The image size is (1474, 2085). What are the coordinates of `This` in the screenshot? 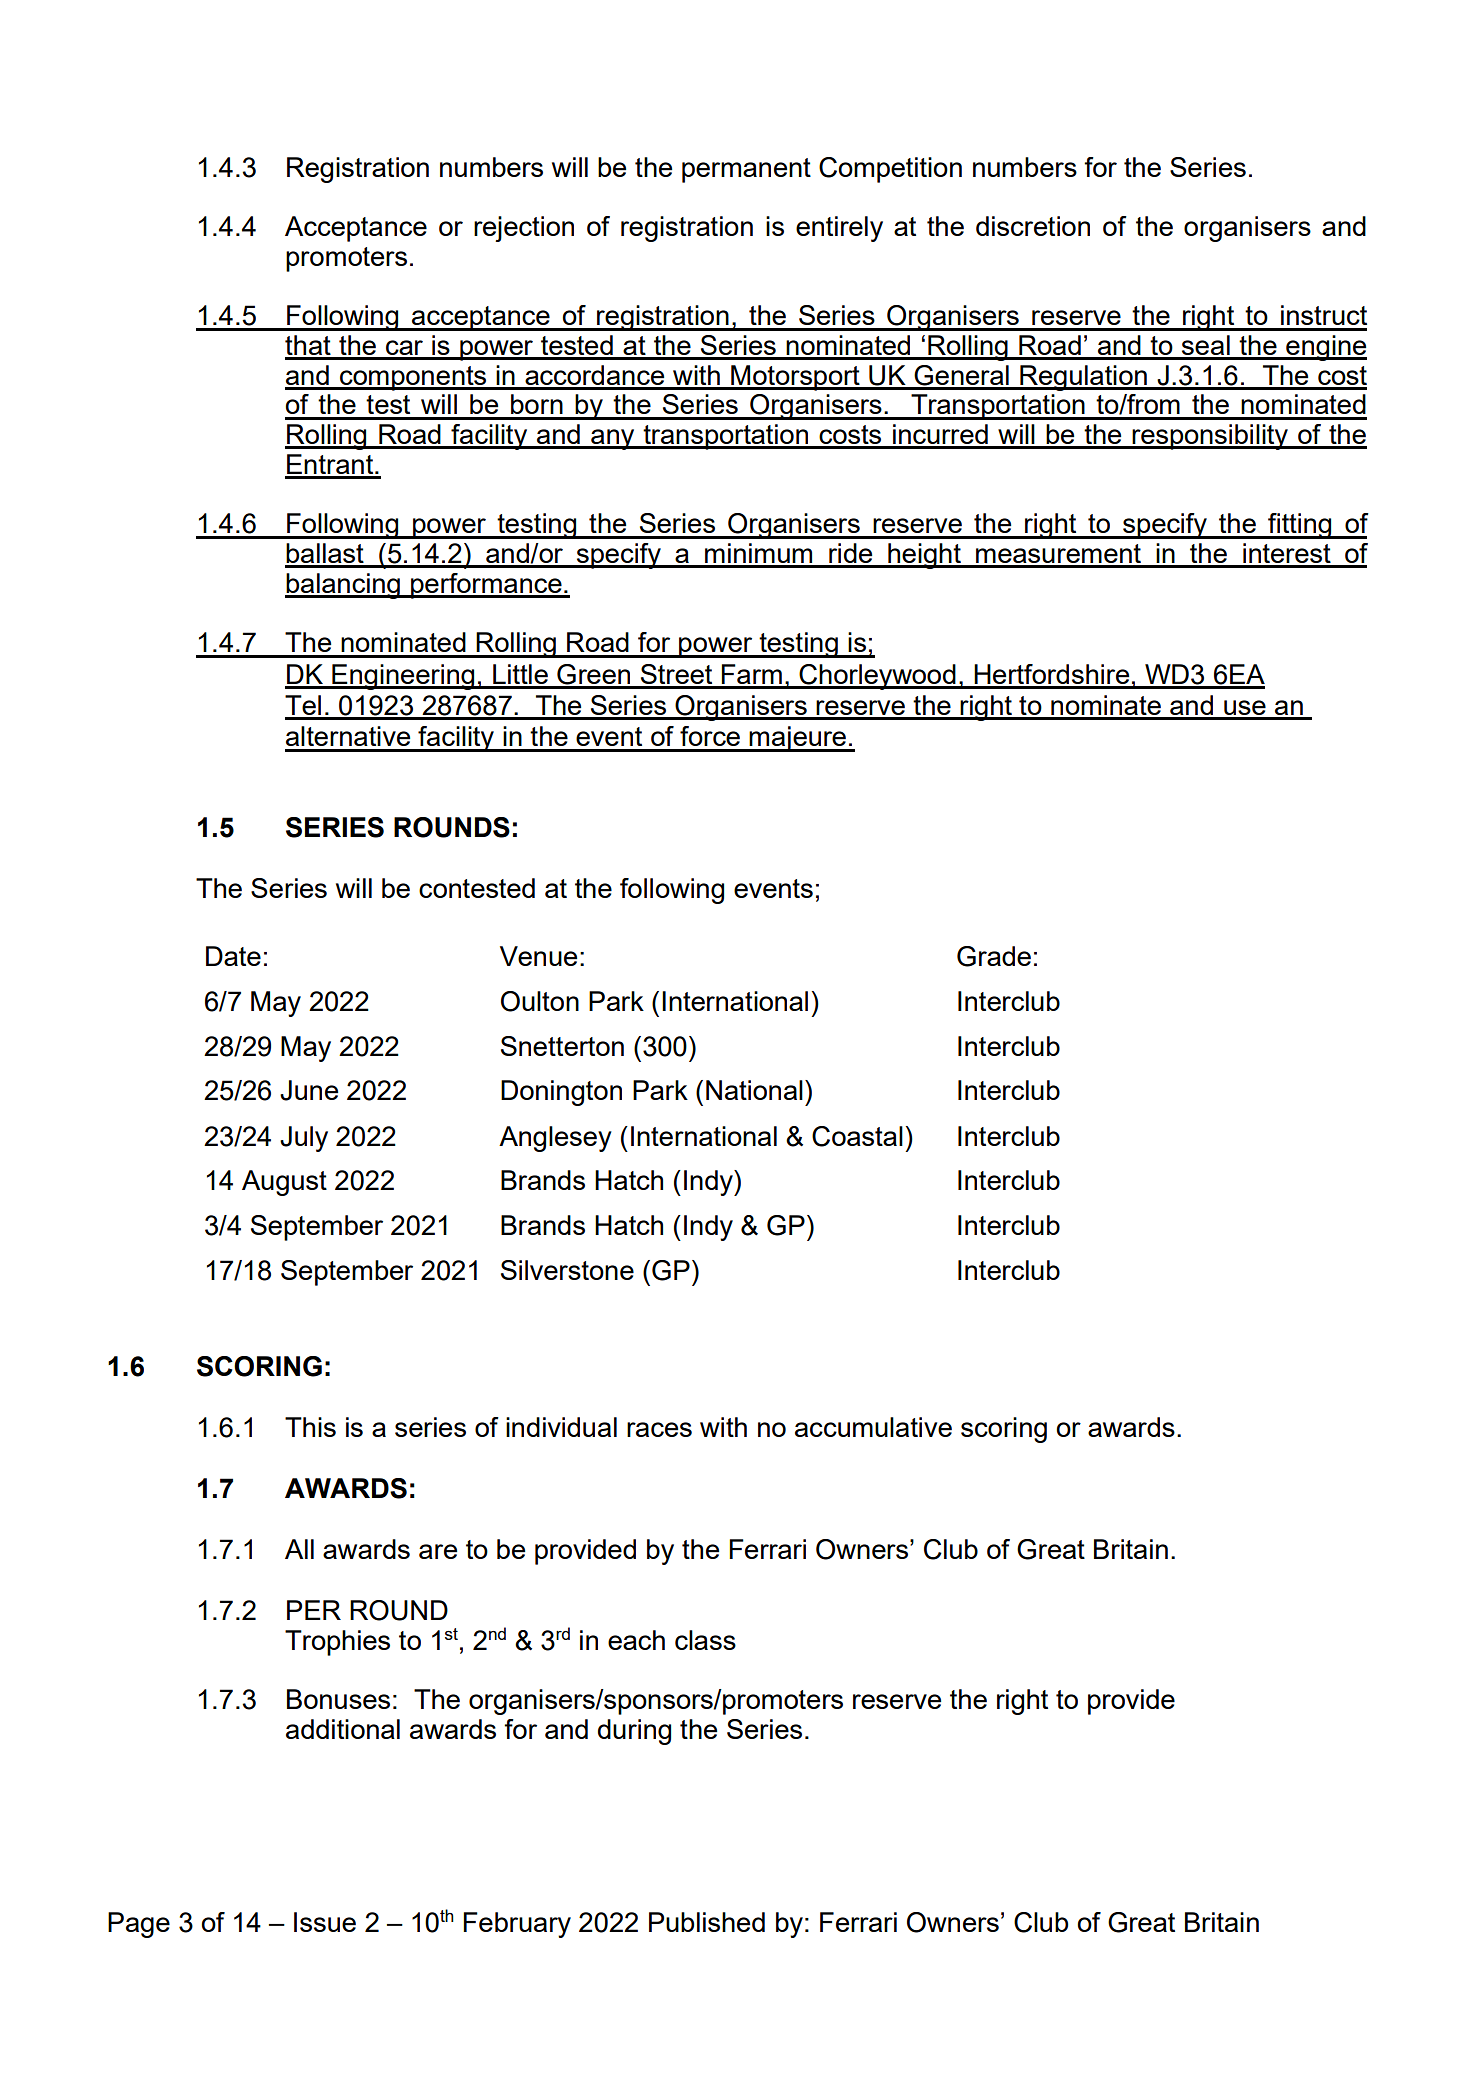 It's located at (310, 1427).
